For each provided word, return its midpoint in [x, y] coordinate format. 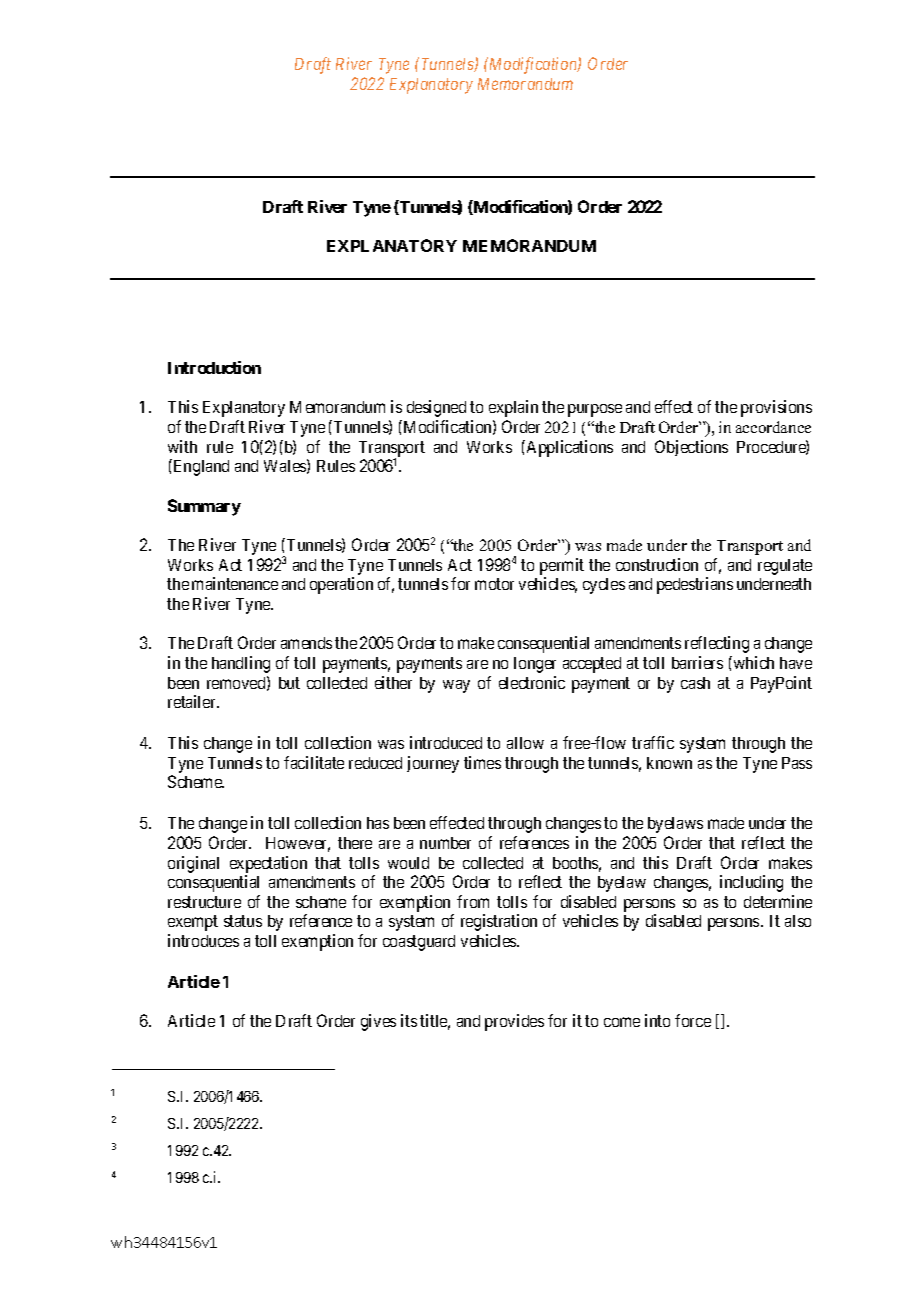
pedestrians [695, 585]
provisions [776, 408]
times [482, 762]
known [669, 763]
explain [513, 408]
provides [514, 1022]
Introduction [214, 367]
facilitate [314, 762]
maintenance [235, 583]
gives [378, 1022]
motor [494, 584]
